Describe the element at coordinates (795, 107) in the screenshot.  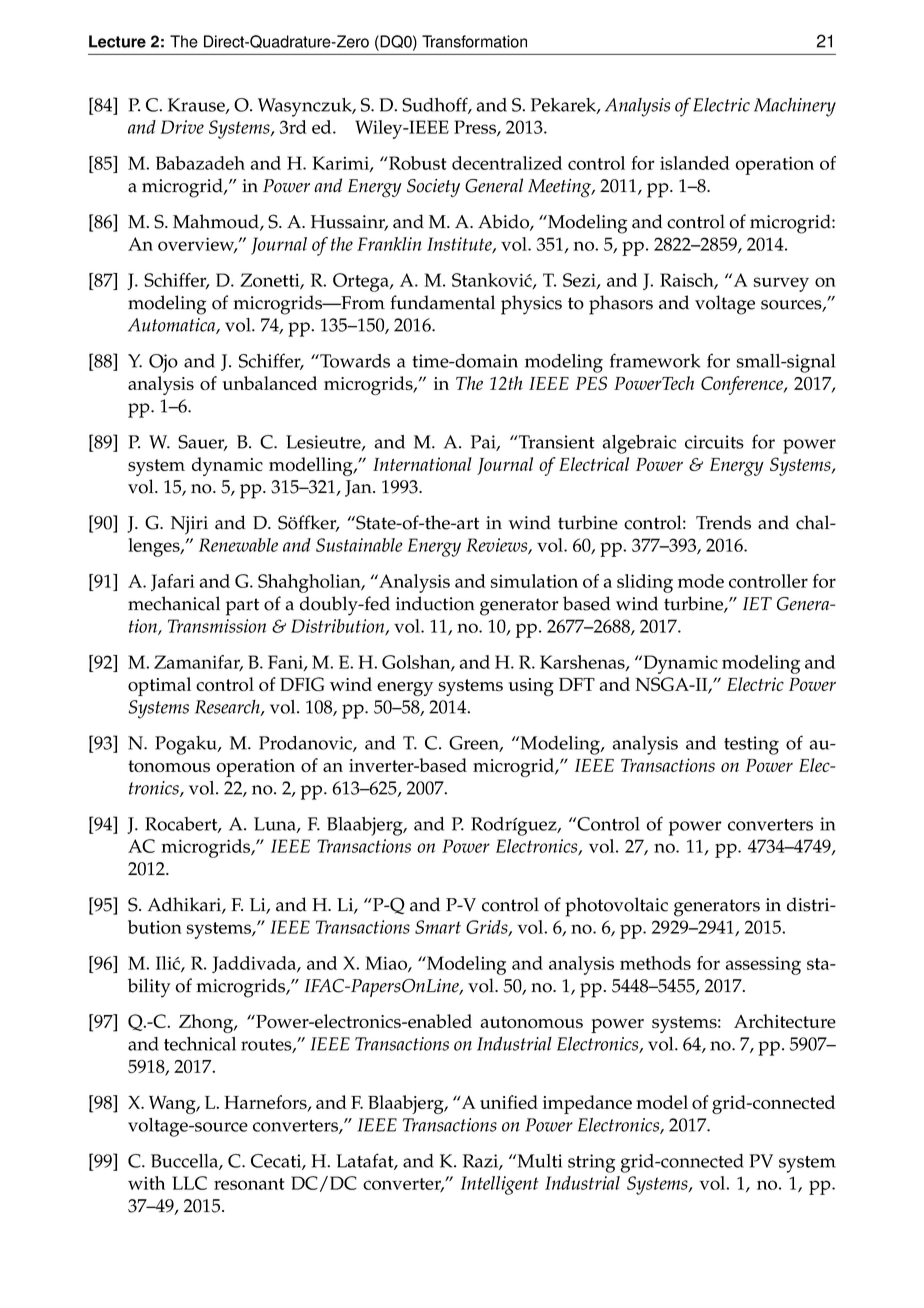
I see `Machinery` at that location.
